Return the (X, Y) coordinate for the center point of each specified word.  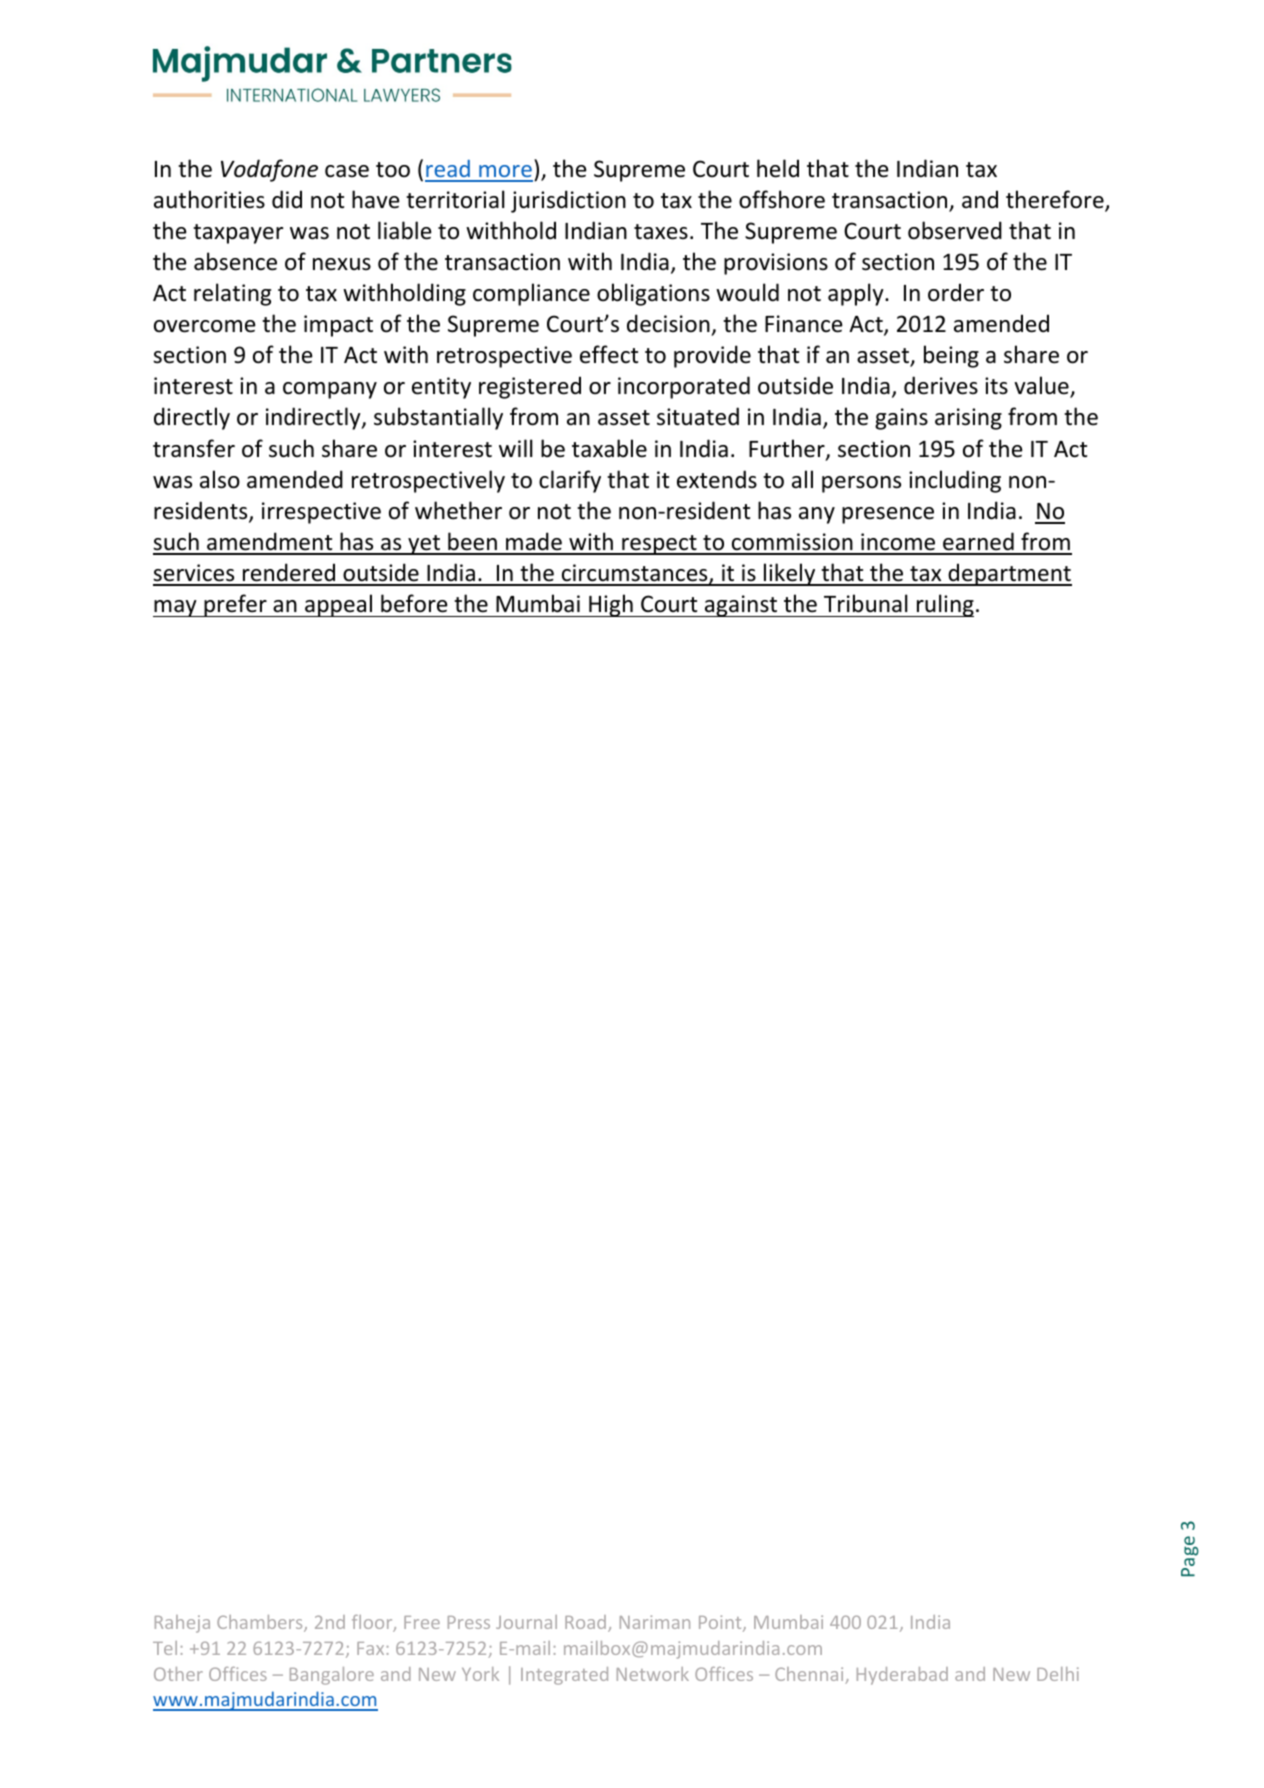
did (287, 199)
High (611, 605)
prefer (235, 605)
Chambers (261, 1623)
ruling (944, 605)
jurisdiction (568, 201)
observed (955, 230)
